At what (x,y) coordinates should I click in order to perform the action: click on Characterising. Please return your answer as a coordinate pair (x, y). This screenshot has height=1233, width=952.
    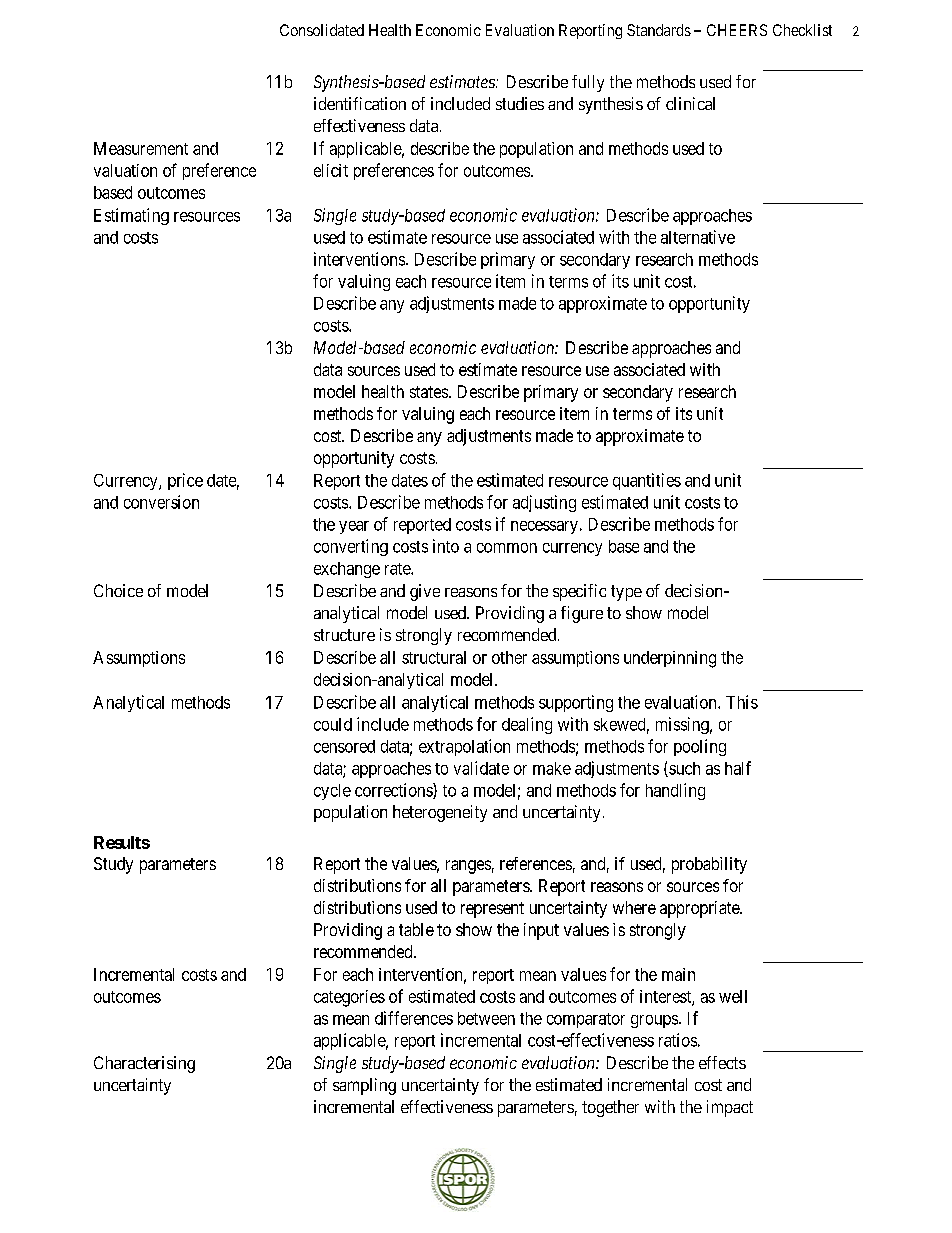
    Looking at the image, I should click on (144, 1064).
